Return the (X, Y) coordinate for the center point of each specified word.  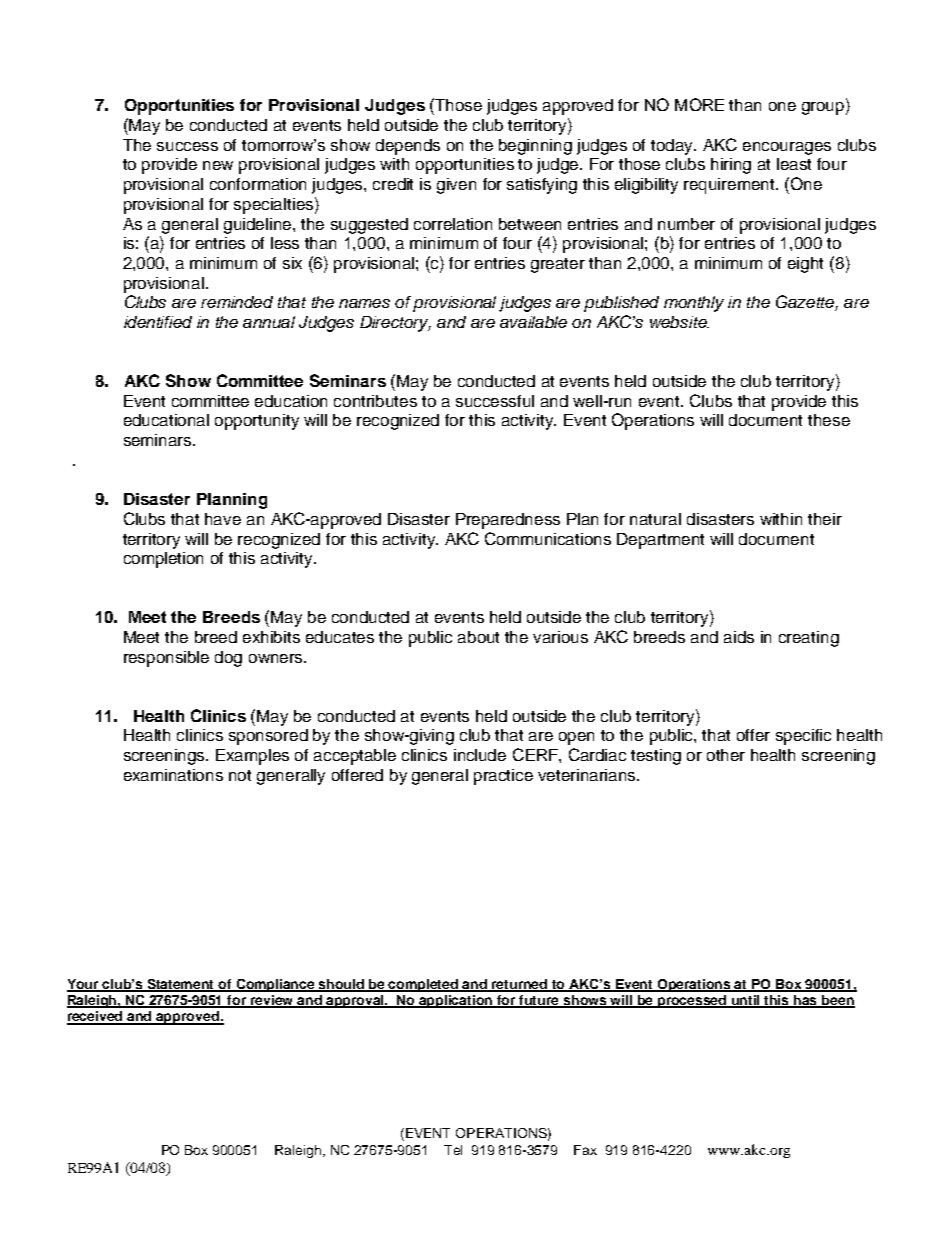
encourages (787, 148)
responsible (166, 659)
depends (408, 147)
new (218, 165)
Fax (585, 1150)
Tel (453, 1150)
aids (739, 637)
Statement (181, 985)
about (478, 637)
